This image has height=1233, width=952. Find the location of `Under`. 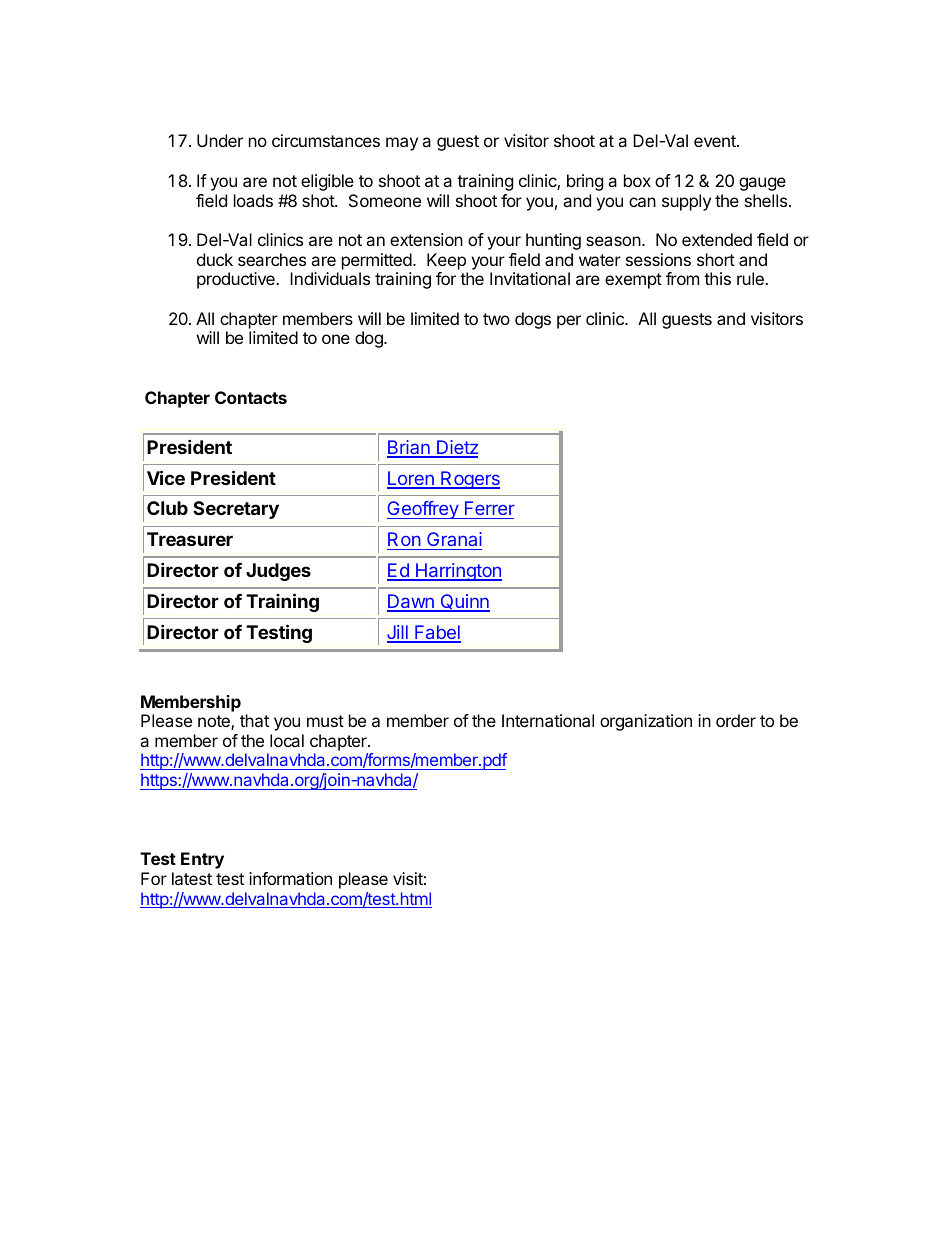

Under is located at coordinates (220, 140).
